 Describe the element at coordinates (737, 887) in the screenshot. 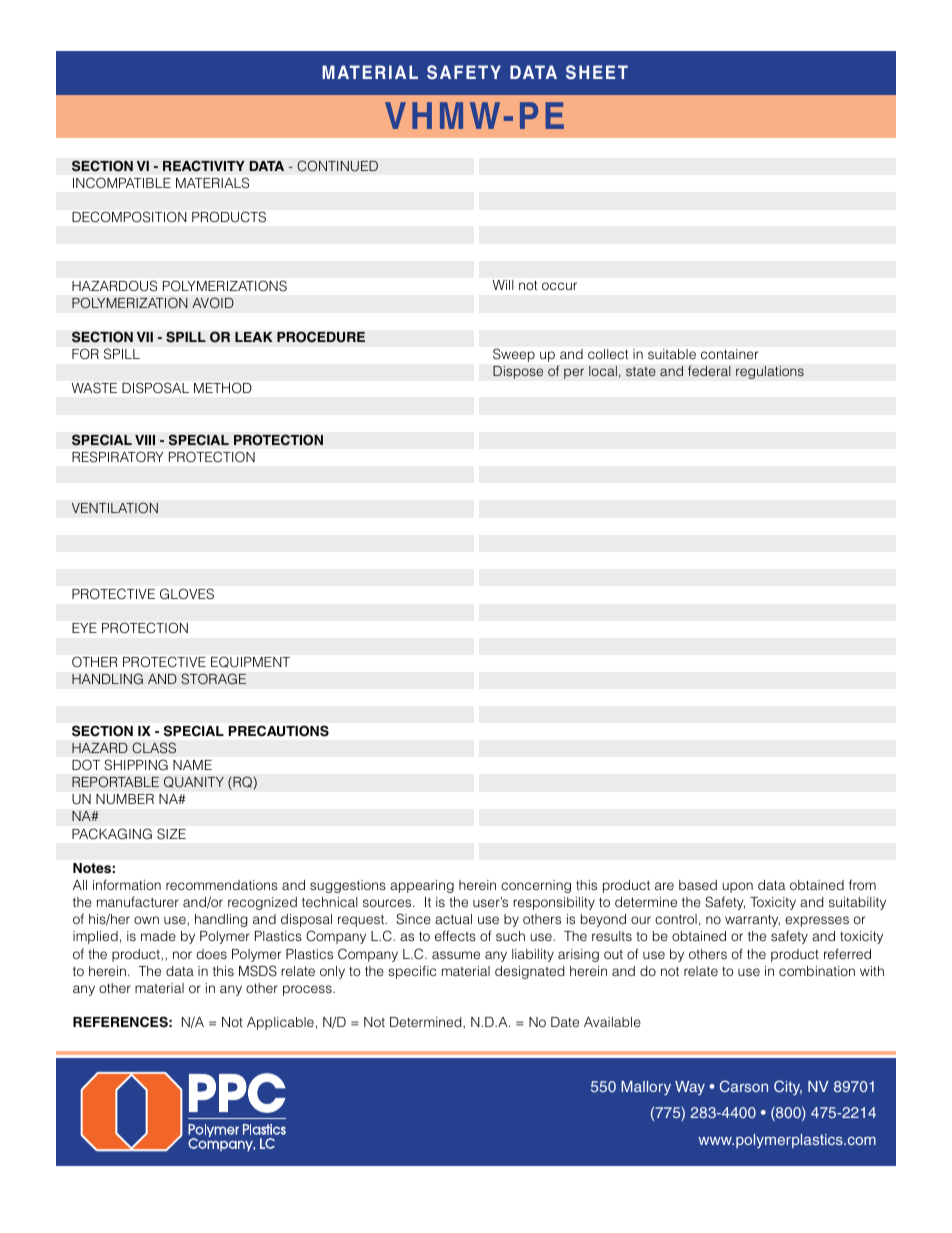

I see `upon` at that location.
